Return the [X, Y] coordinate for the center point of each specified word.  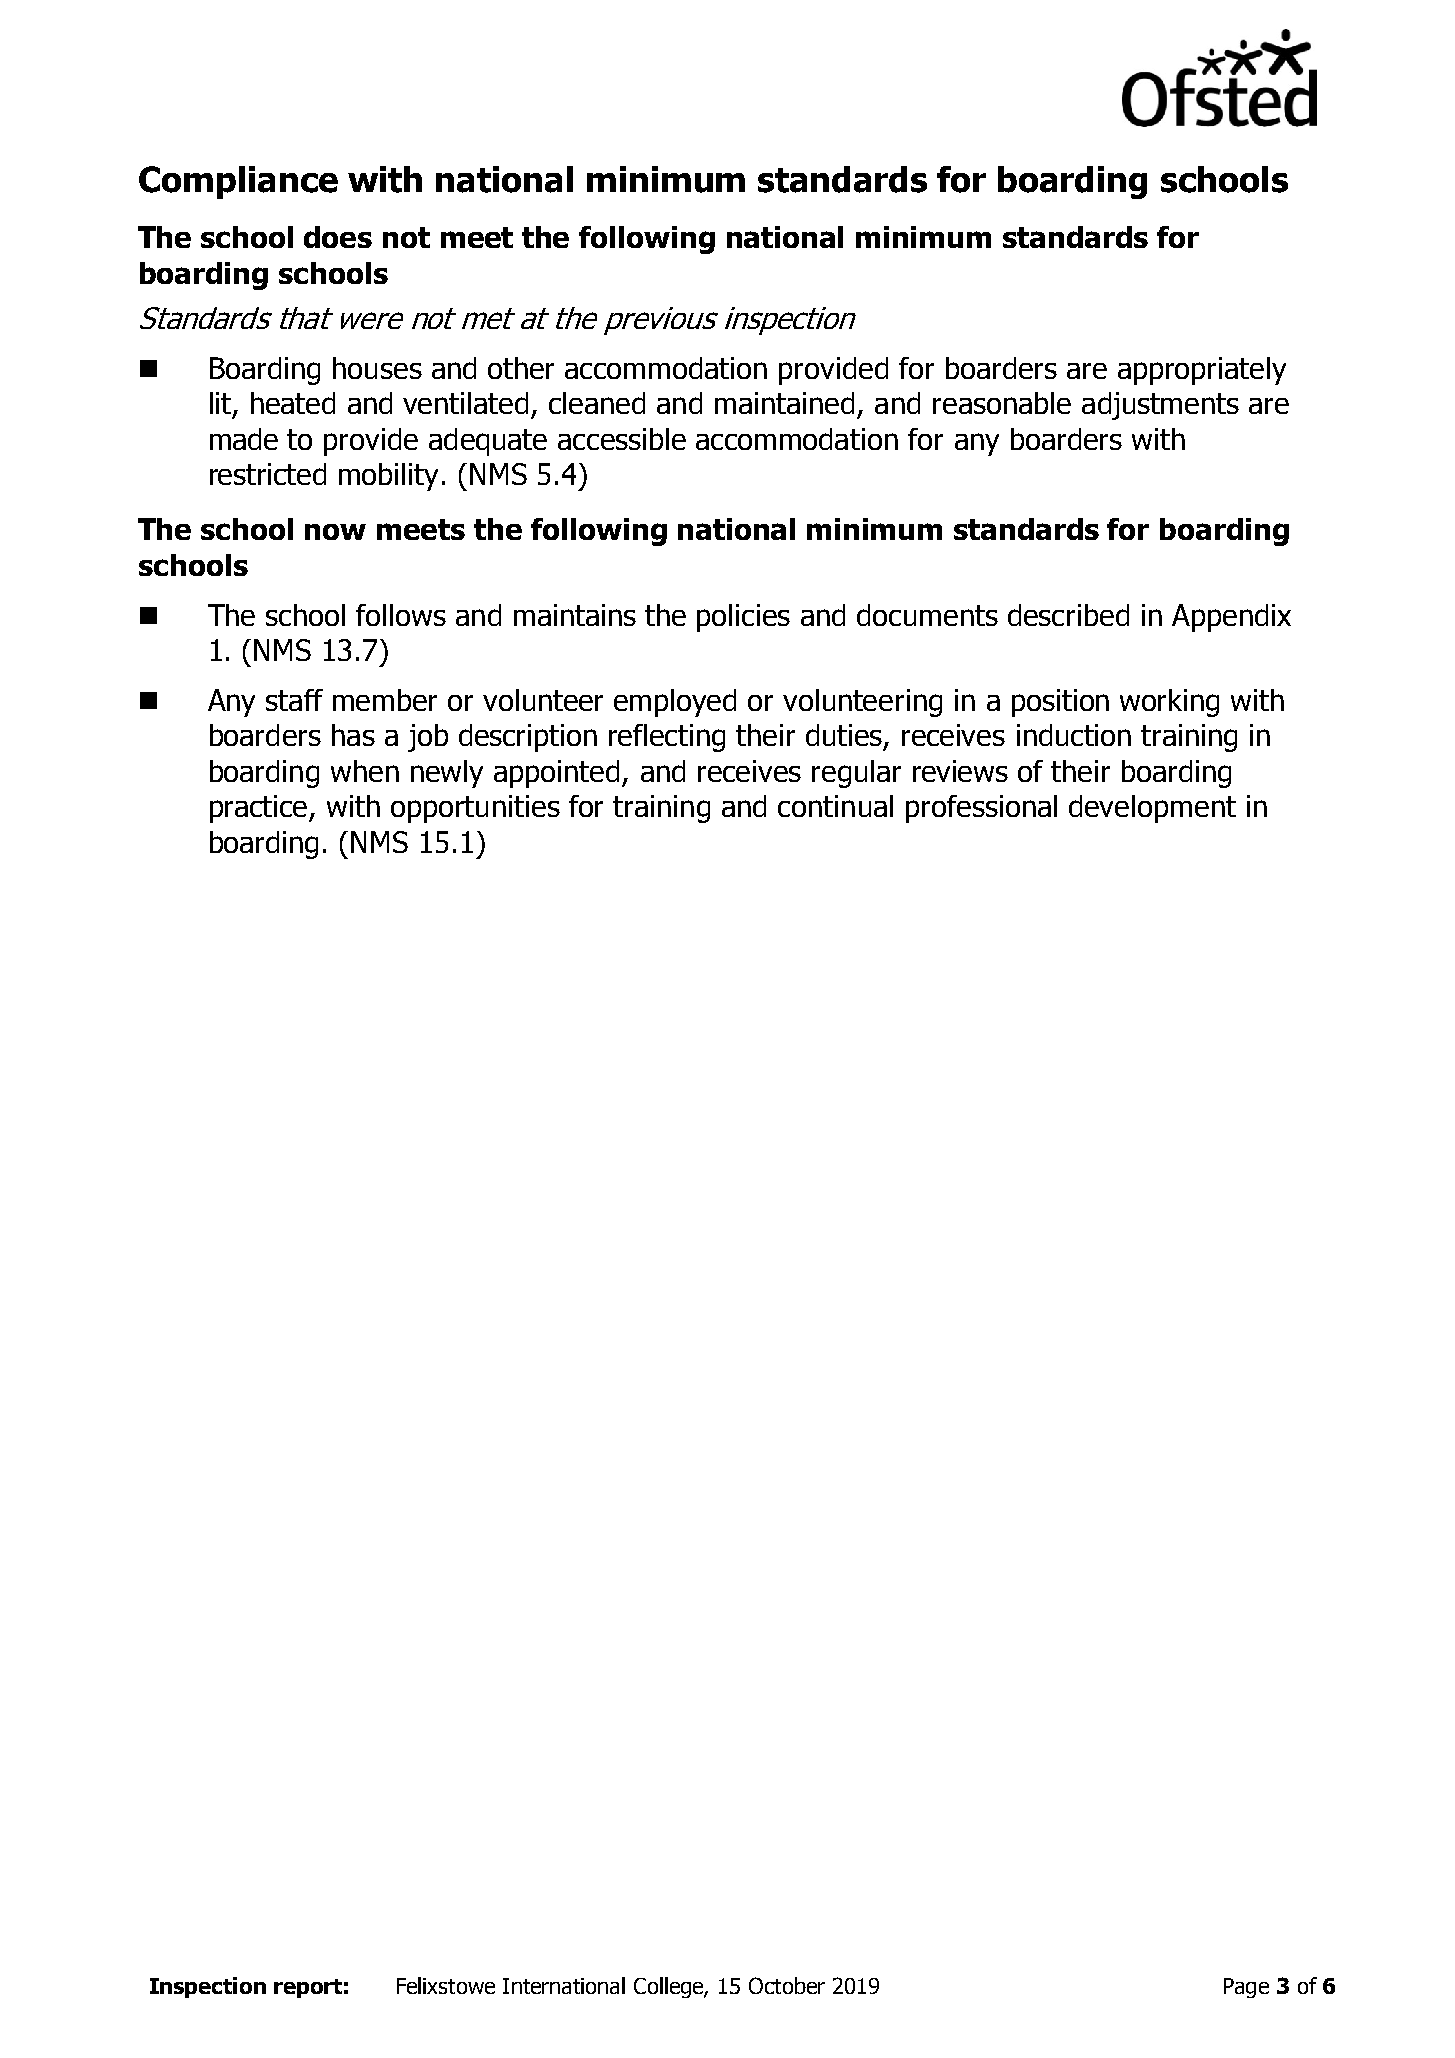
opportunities [475, 809]
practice [260, 809]
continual [835, 806]
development [1152, 809]
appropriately [1202, 371]
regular [856, 774]
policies [743, 618]
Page [1246, 1988]
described [1068, 615]
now [335, 532]
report [308, 1988]
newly [447, 774]
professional [981, 809]
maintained [784, 403]
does [338, 237]
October [787, 1985]
